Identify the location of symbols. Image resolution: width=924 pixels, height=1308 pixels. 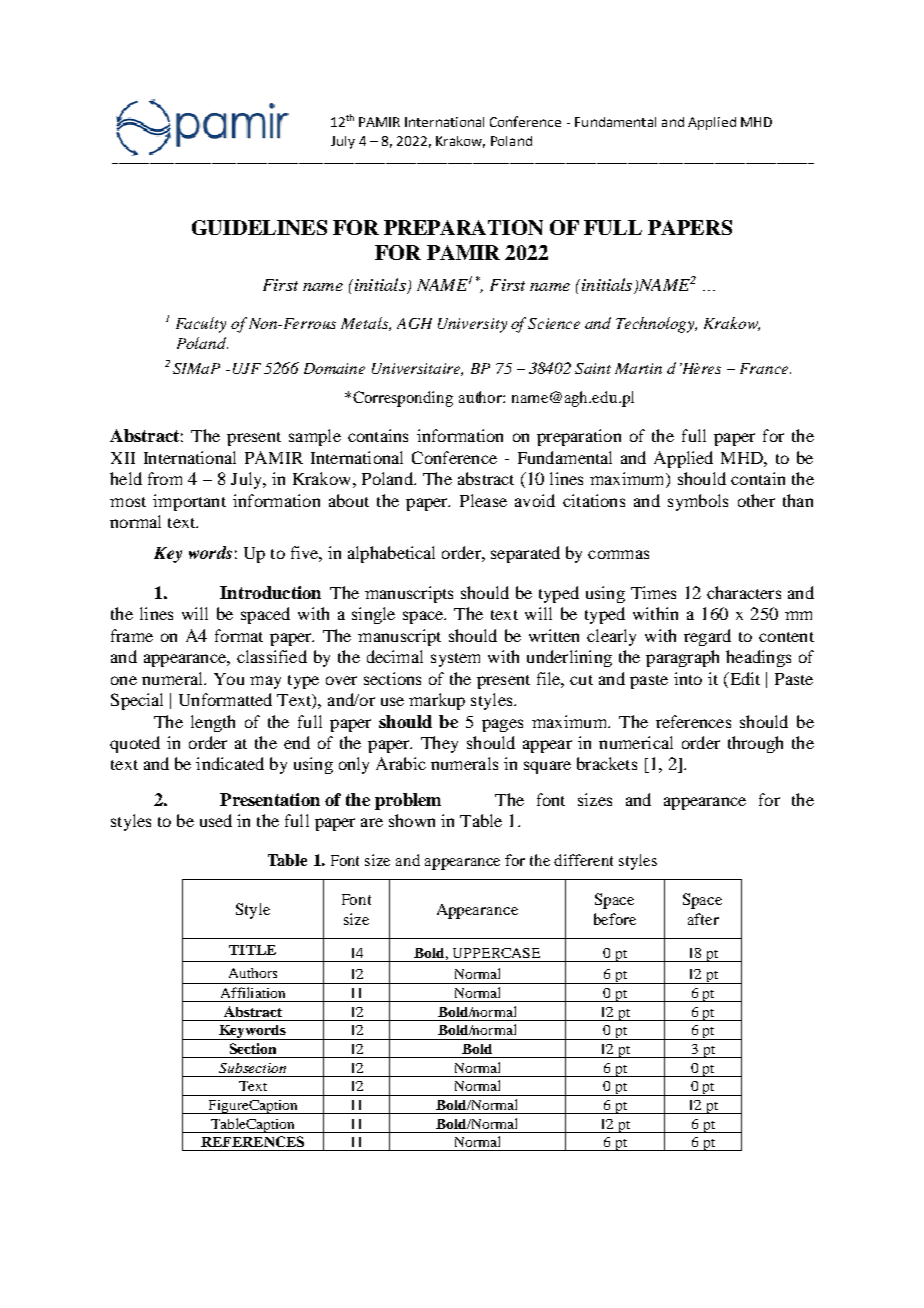
(698, 502).
